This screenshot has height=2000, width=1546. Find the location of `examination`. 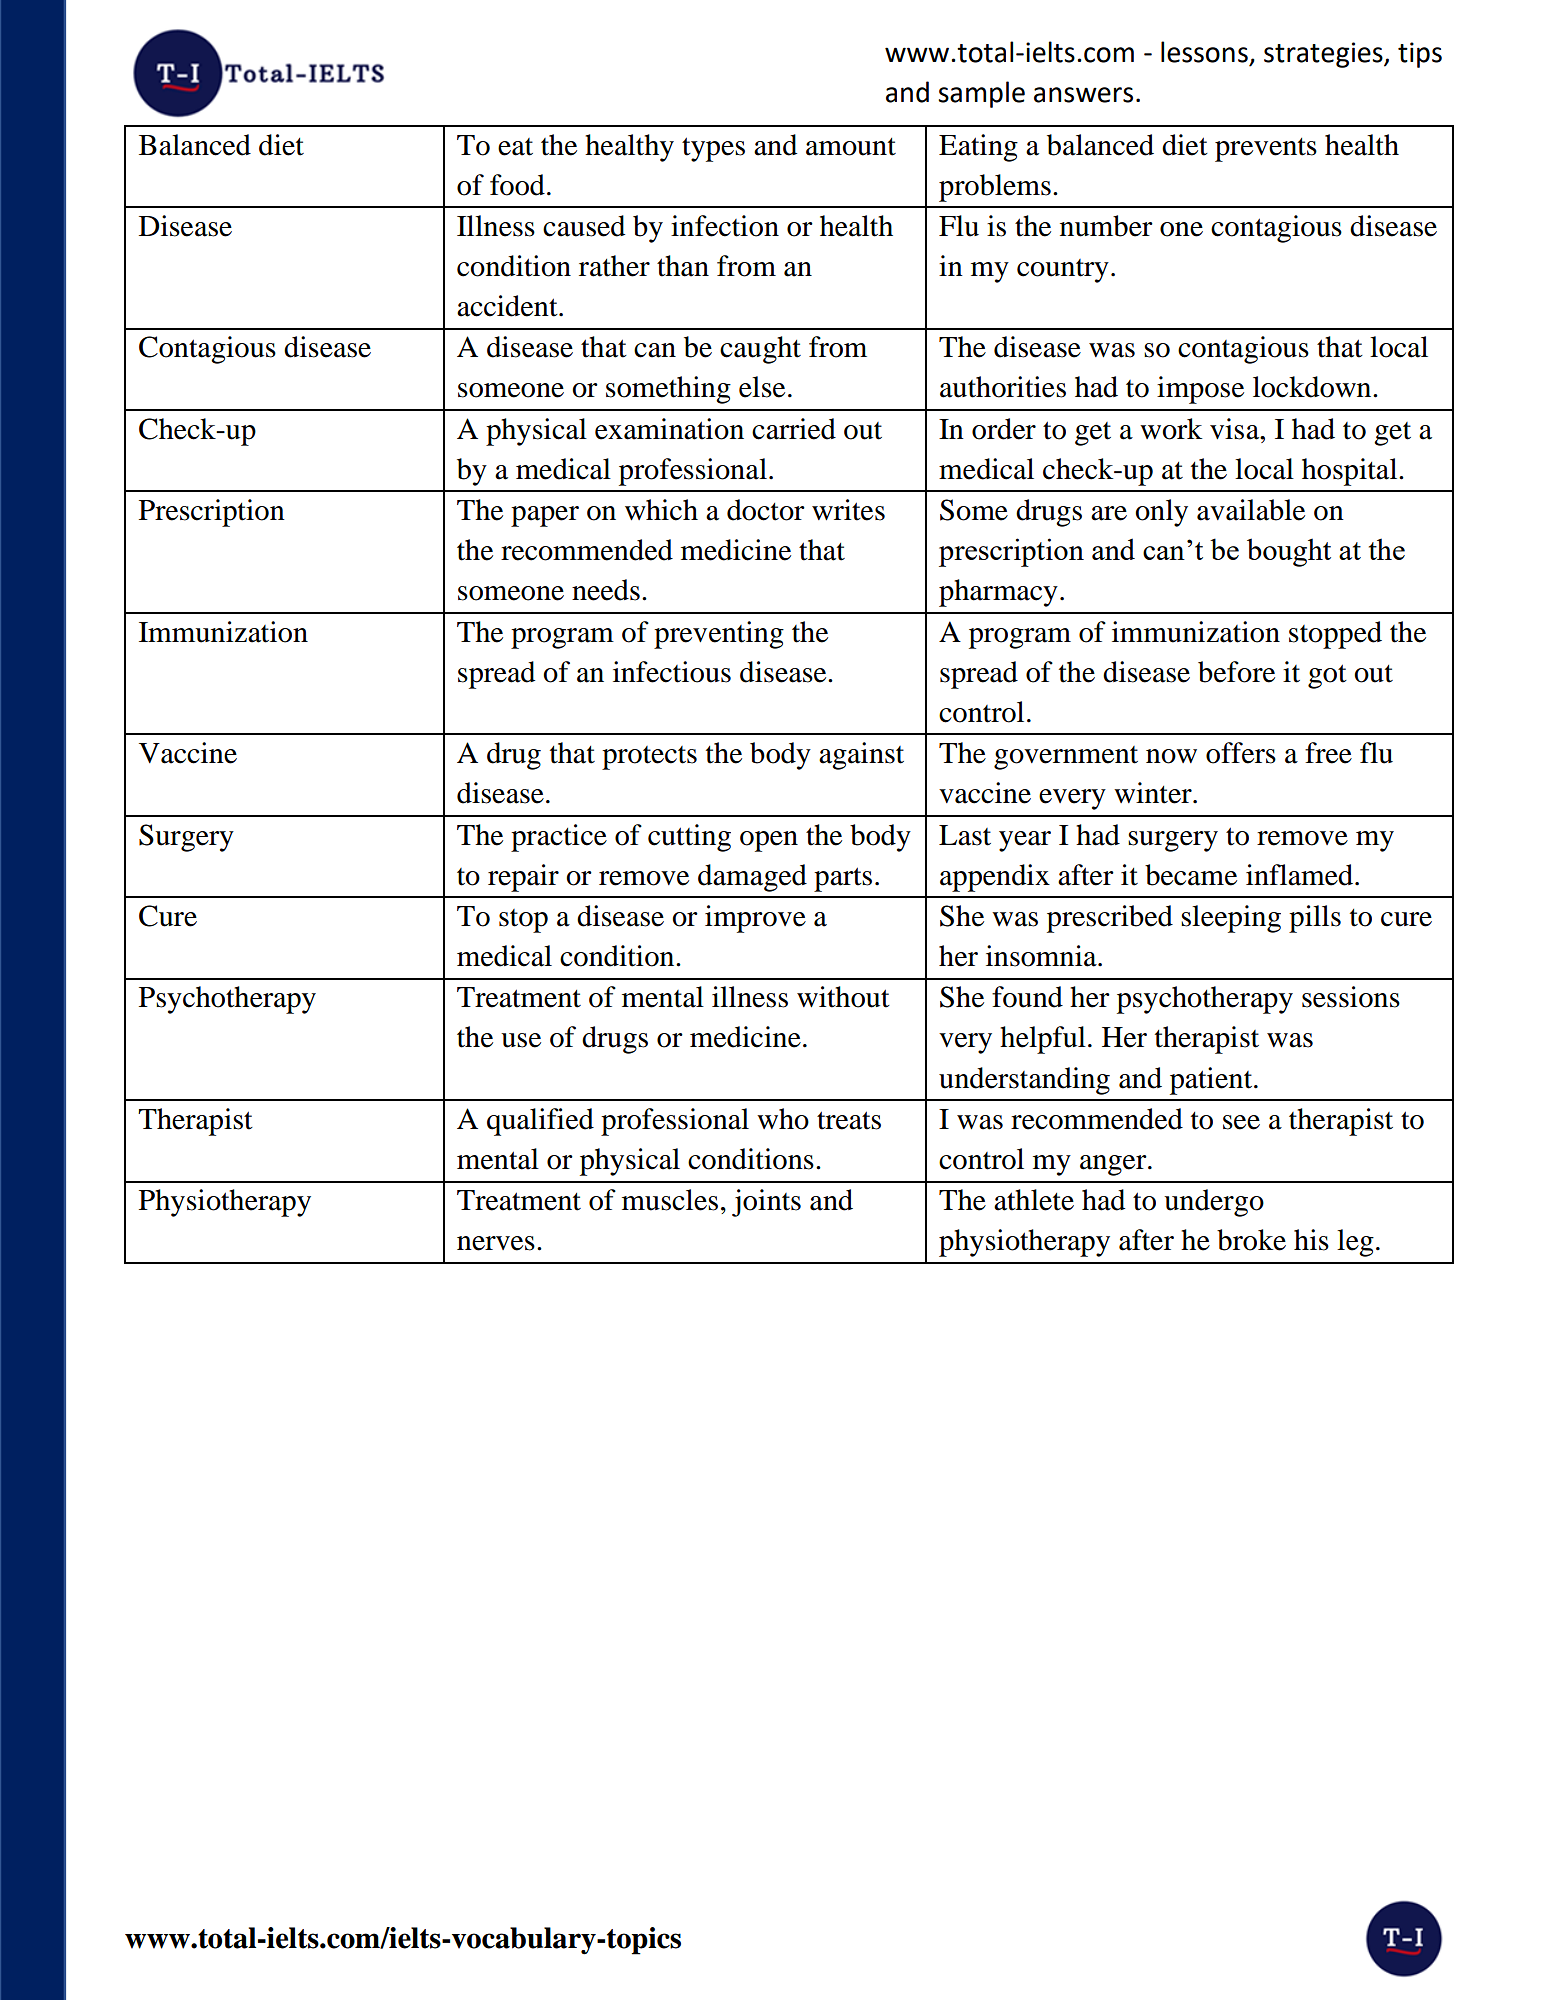

examination is located at coordinates (669, 429).
